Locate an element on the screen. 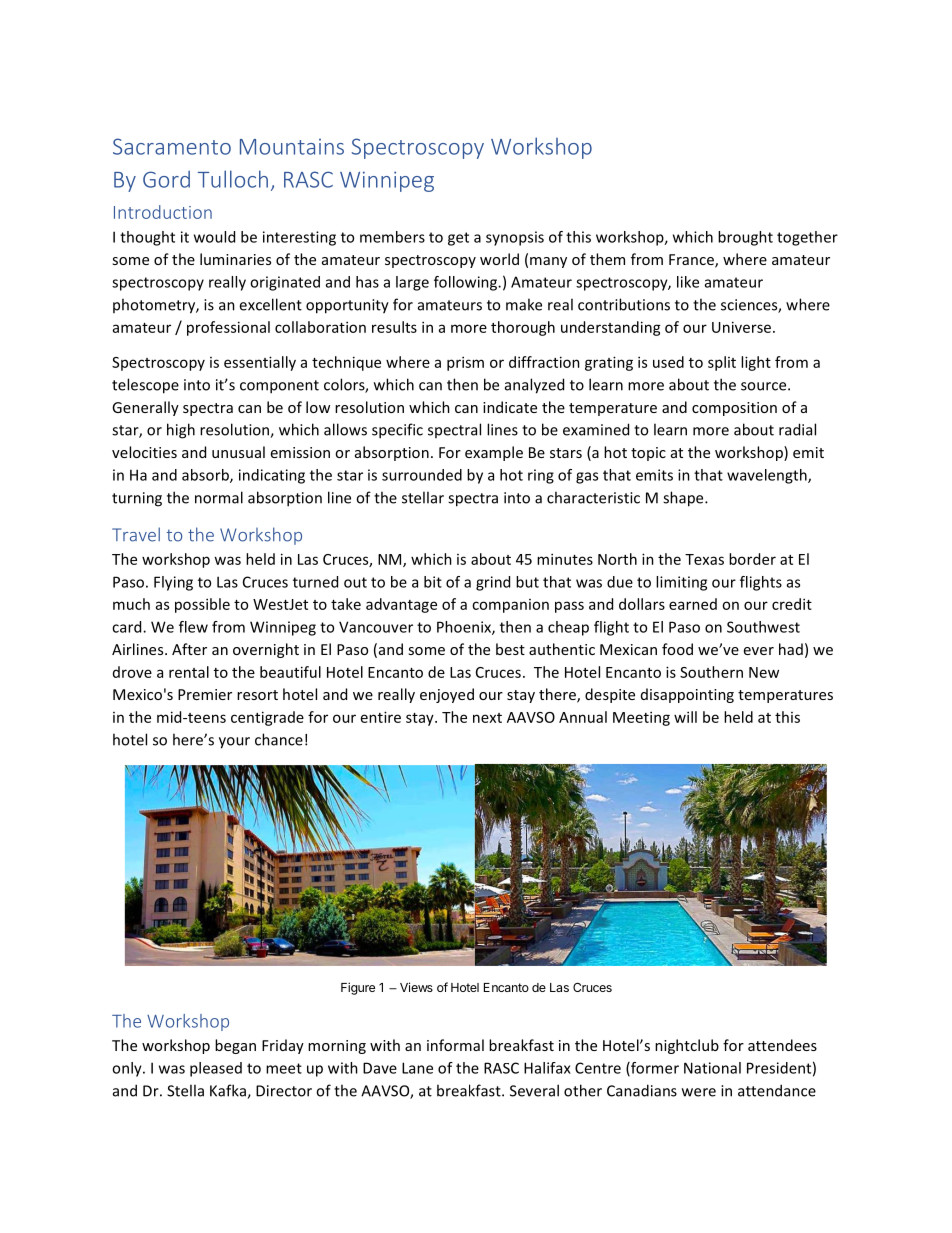 Image resolution: width=952 pixels, height=1233 pixels. pleased is located at coordinates (216, 1069).
